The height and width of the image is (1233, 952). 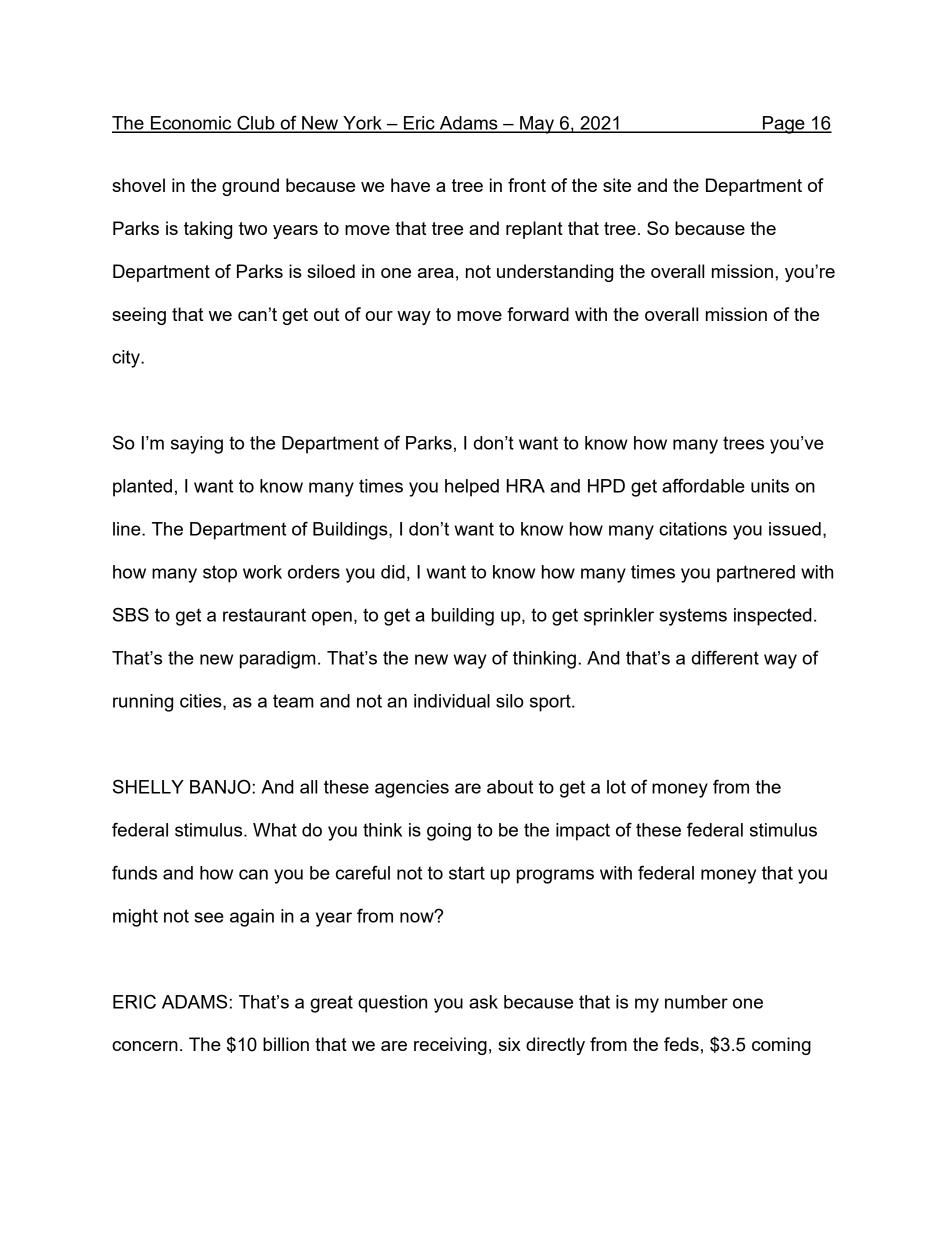 What do you see at coordinates (145, 1046) in the image?
I see `concern` at bounding box center [145, 1046].
